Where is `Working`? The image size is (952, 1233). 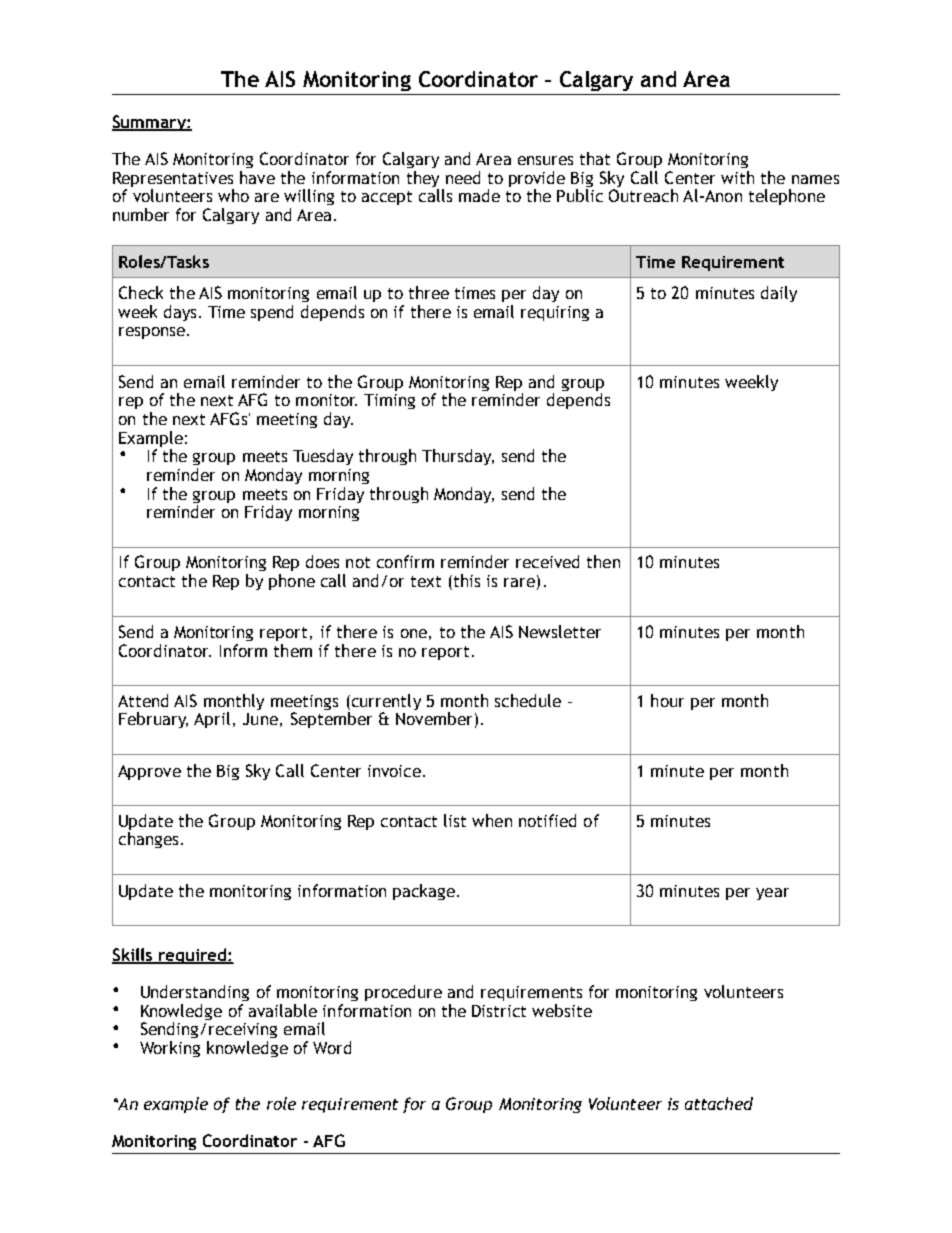 Working is located at coordinates (170, 1049).
